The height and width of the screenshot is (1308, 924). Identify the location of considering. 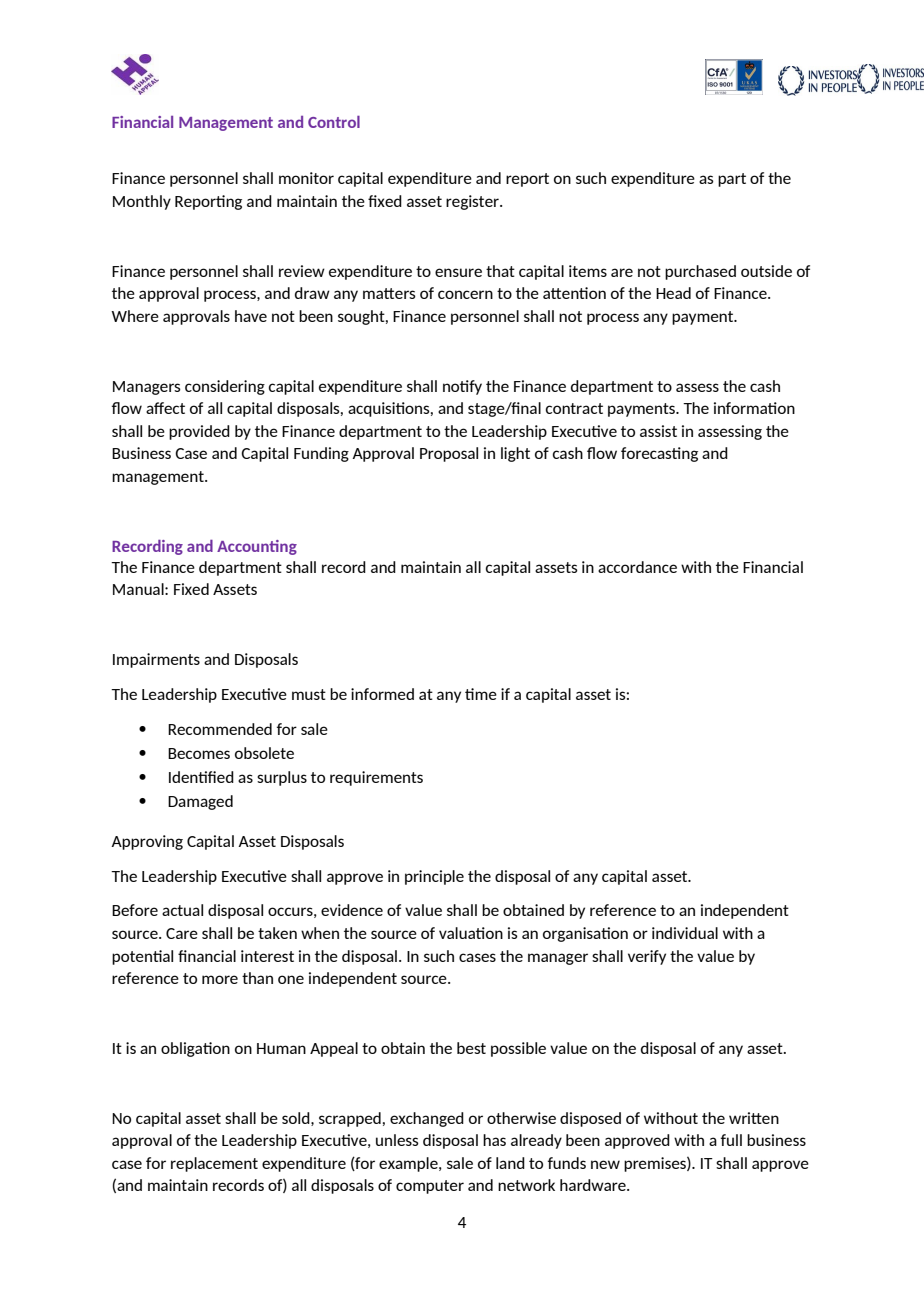
(225, 387).
